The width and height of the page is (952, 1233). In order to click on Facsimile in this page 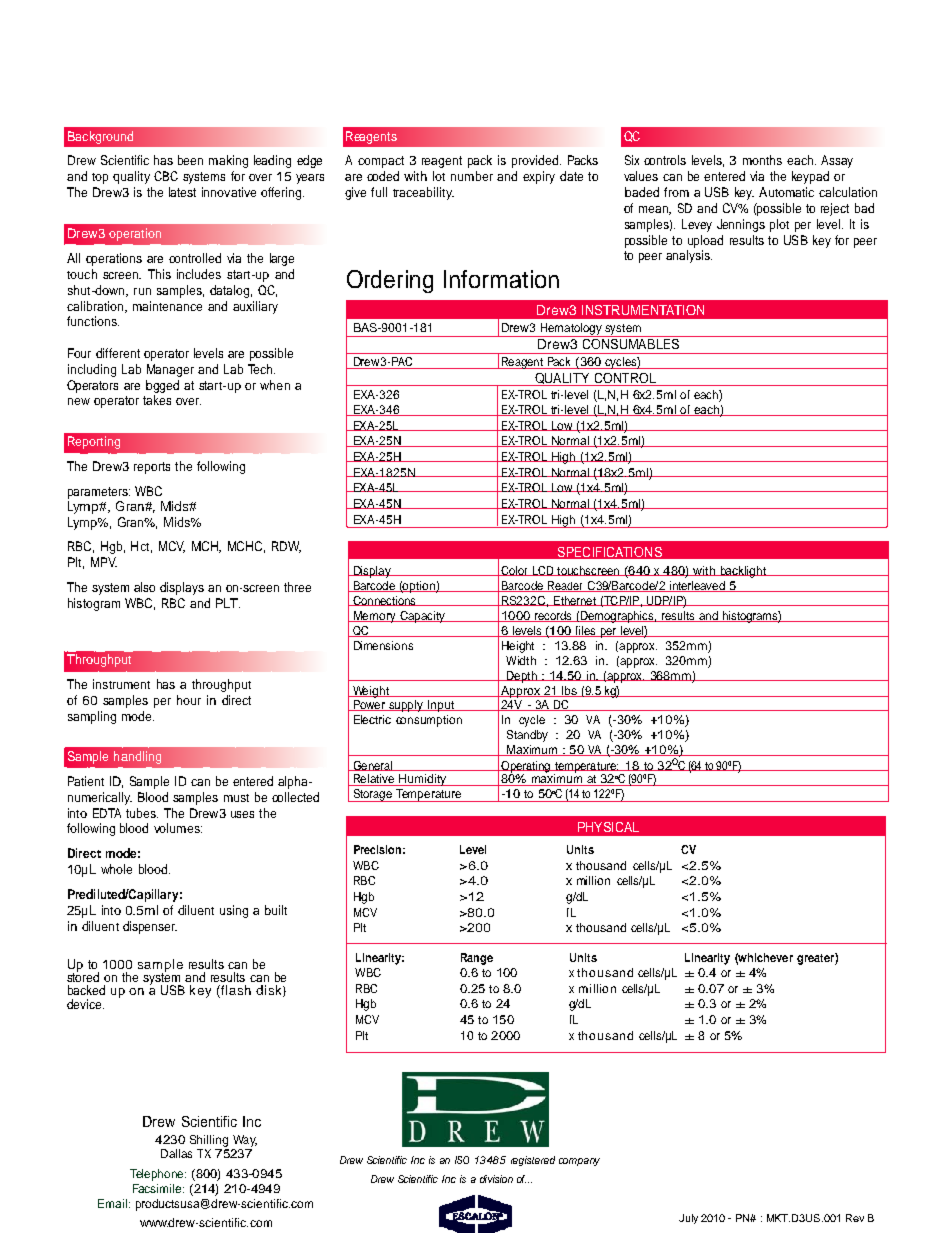, I will do `click(158, 1188)`.
